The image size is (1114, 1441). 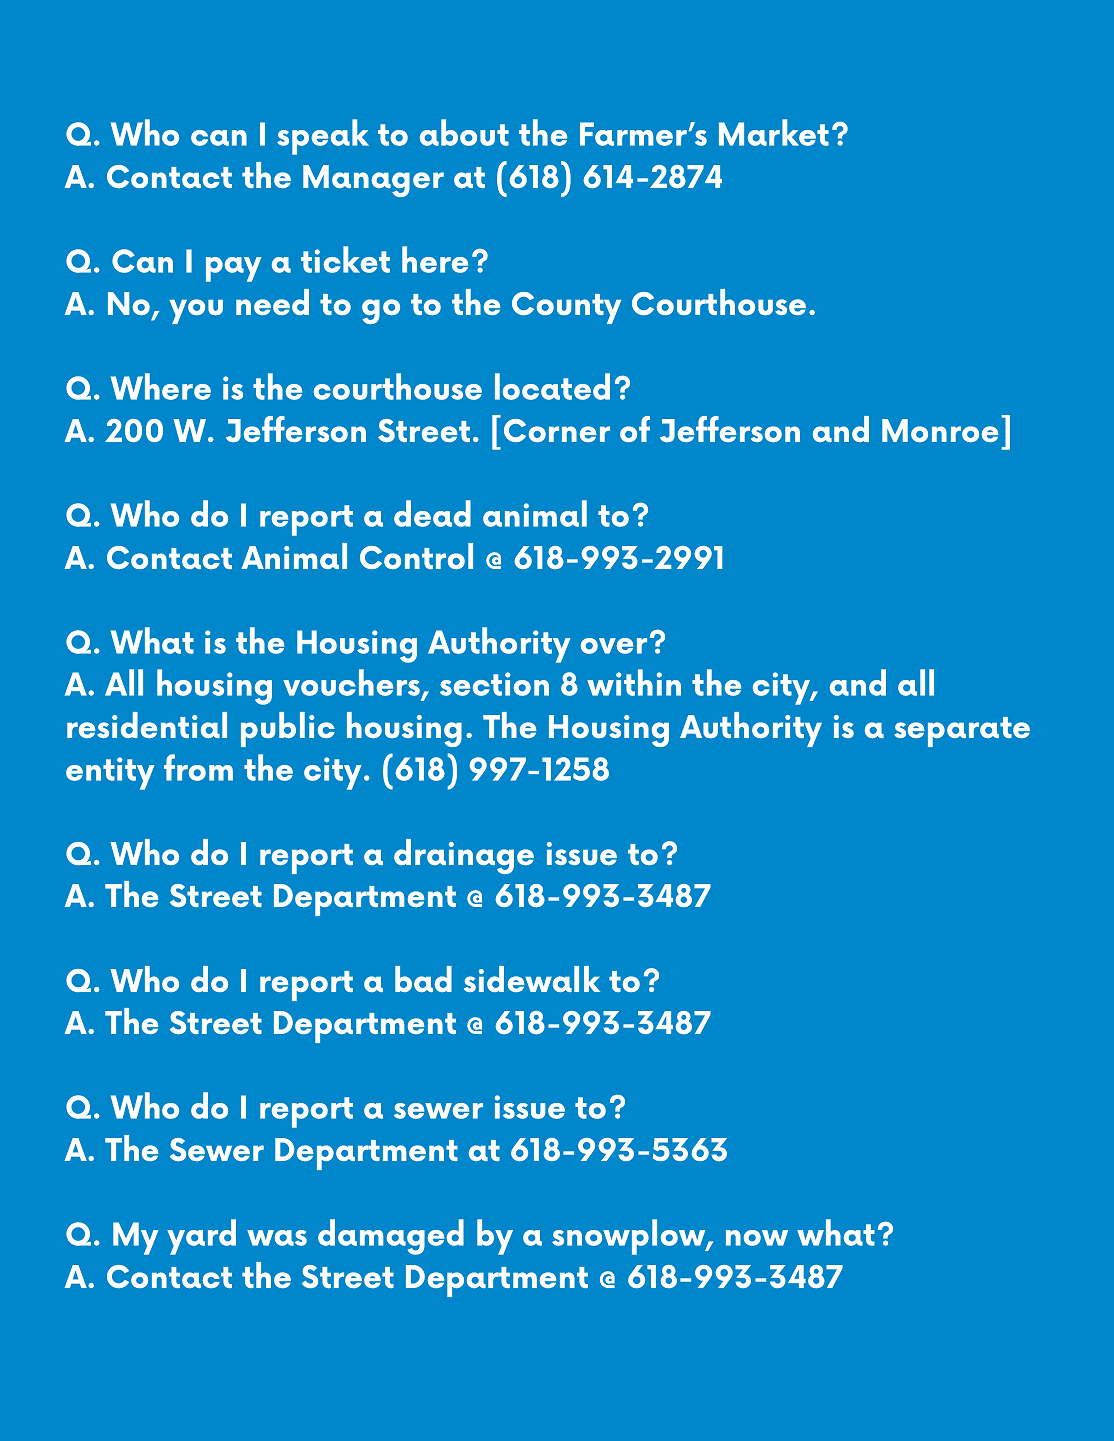 What do you see at coordinates (774, 132) in the page?
I see `Market` at bounding box center [774, 132].
